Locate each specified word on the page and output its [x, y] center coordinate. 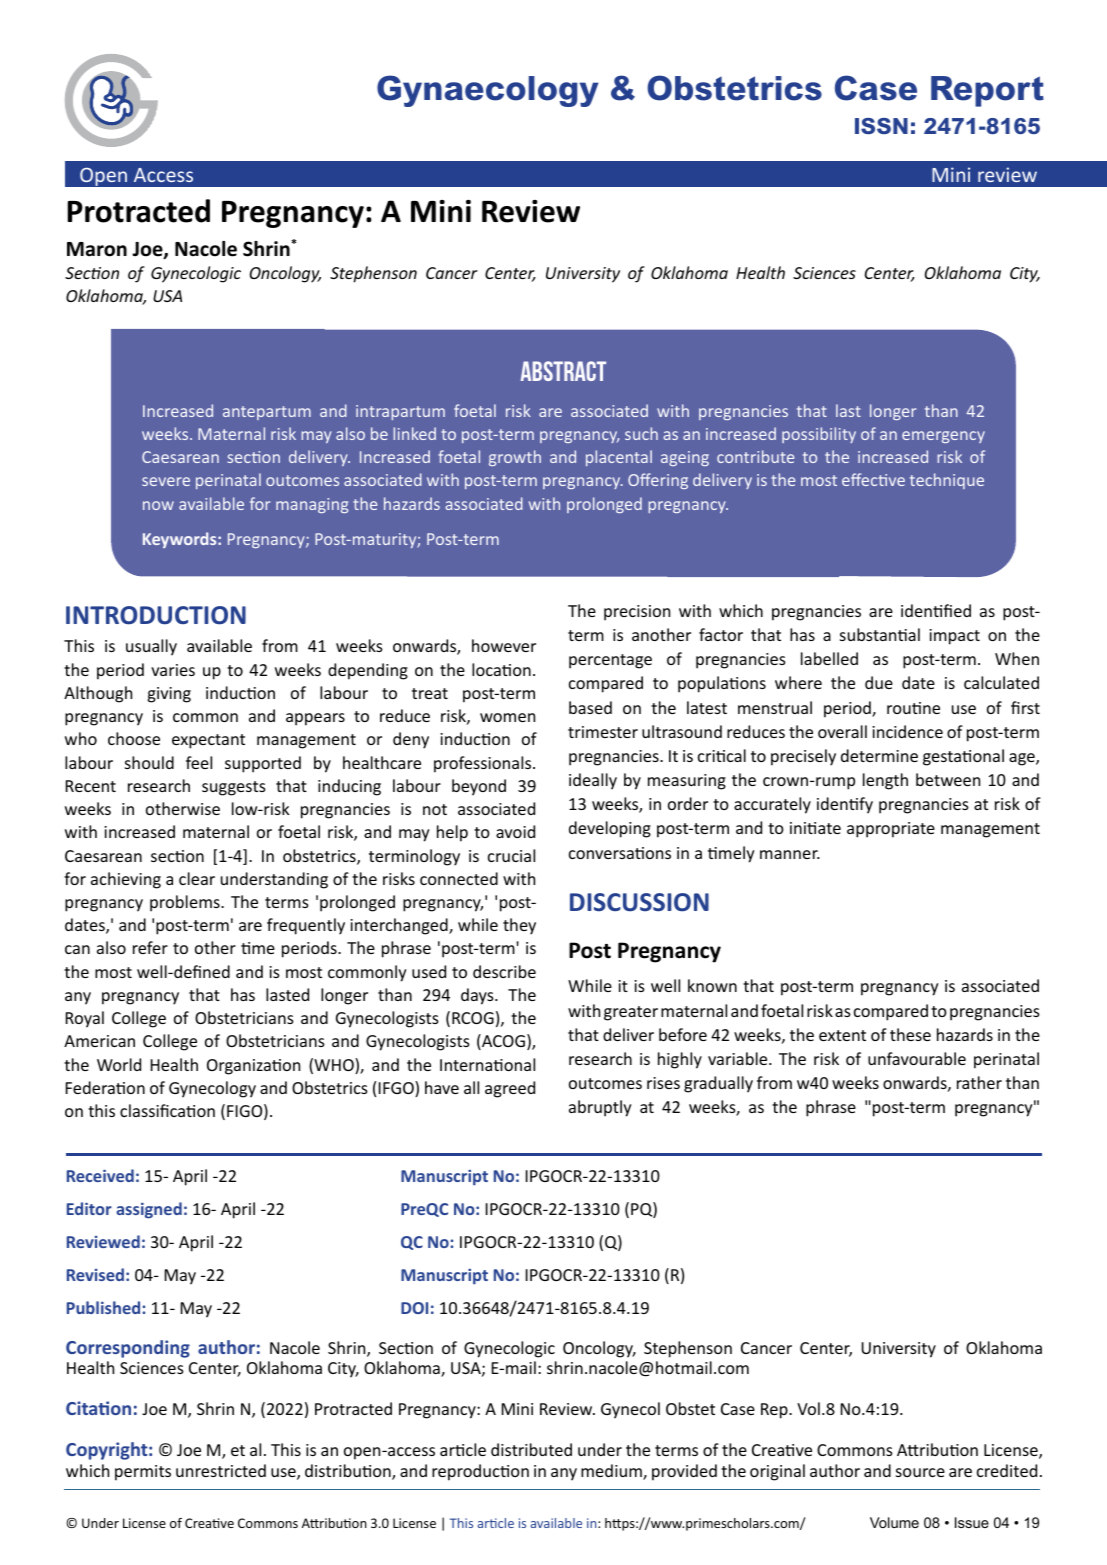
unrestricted [221, 1470]
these [910, 1034]
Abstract [563, 371]
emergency [943, 437]
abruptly [600, 1108]
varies [173, 670]
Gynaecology [488, 91]
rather [979, 1082]
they [519, 926]
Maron [97, 249]
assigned [149, 1210]
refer [150, 947]
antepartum [267, 413]
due [879, 682]
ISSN [881, 126]
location [501, 669]
